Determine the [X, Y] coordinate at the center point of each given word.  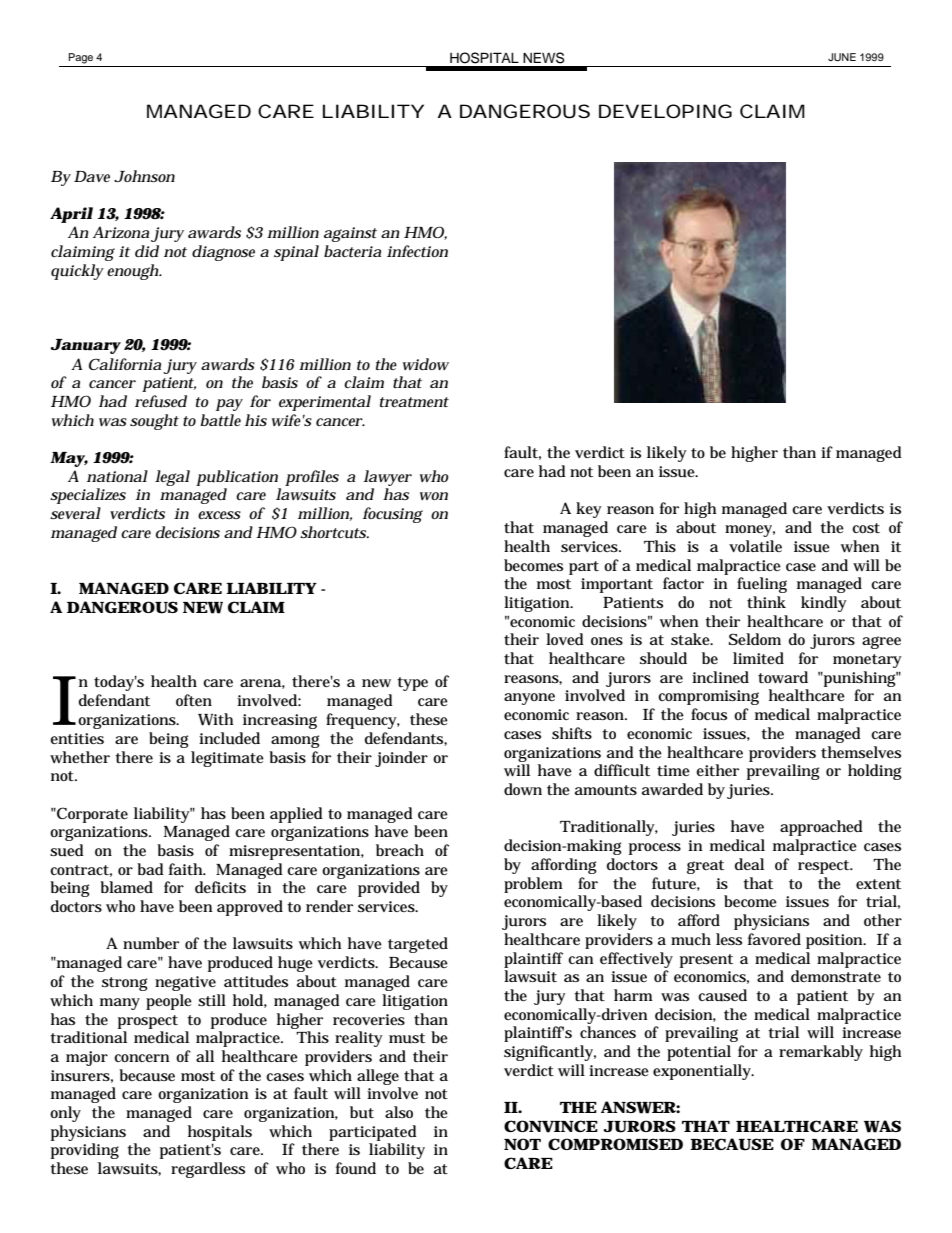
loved [565, 639]
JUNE [842, 57]
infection [417, 251]
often [194, 700]
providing [85, 1151]
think [766, 602]
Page [81, 58]
